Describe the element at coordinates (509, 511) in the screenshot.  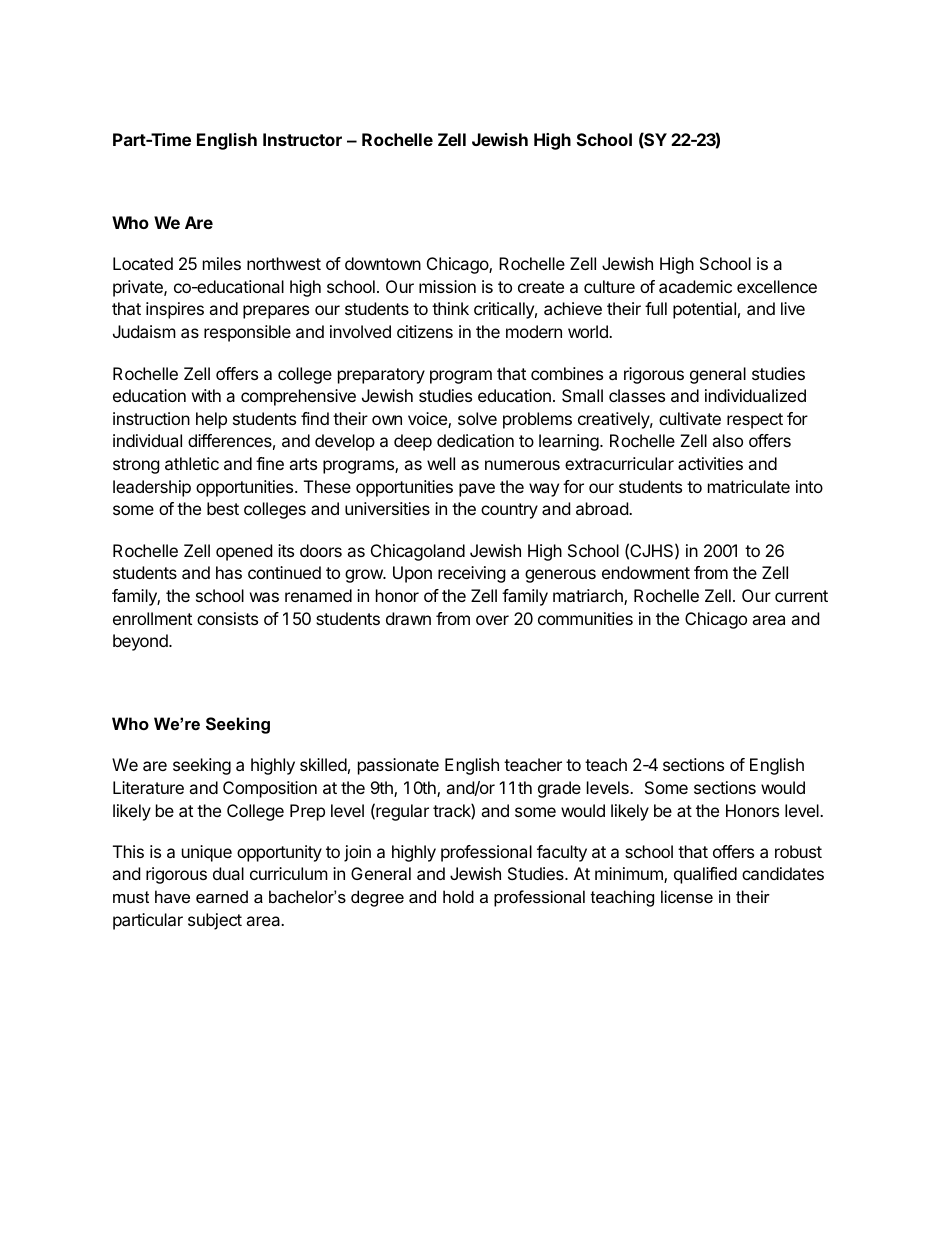
I see `country` at that location.
